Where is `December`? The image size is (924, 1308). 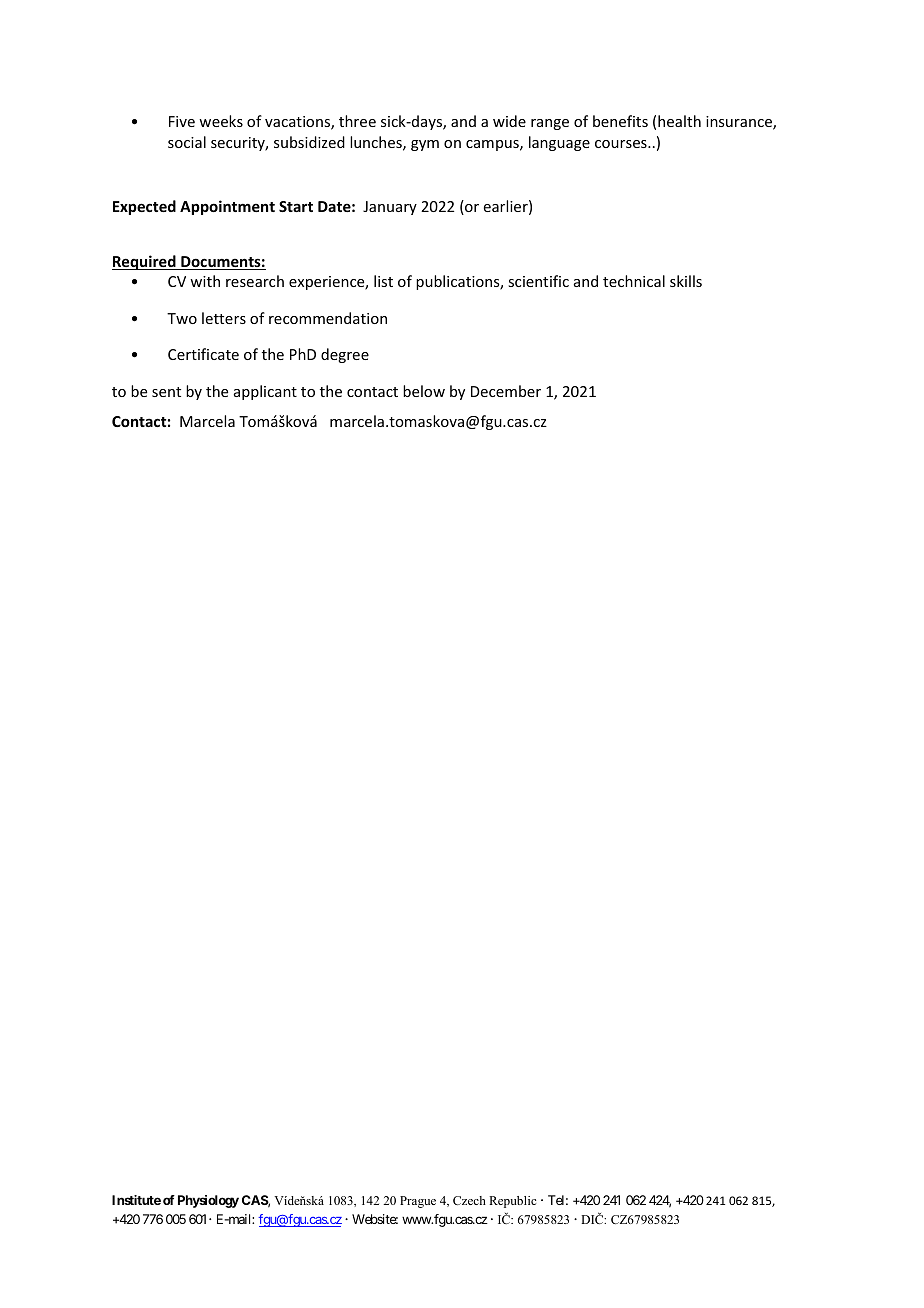
December is located at coordinates (506, 391).
